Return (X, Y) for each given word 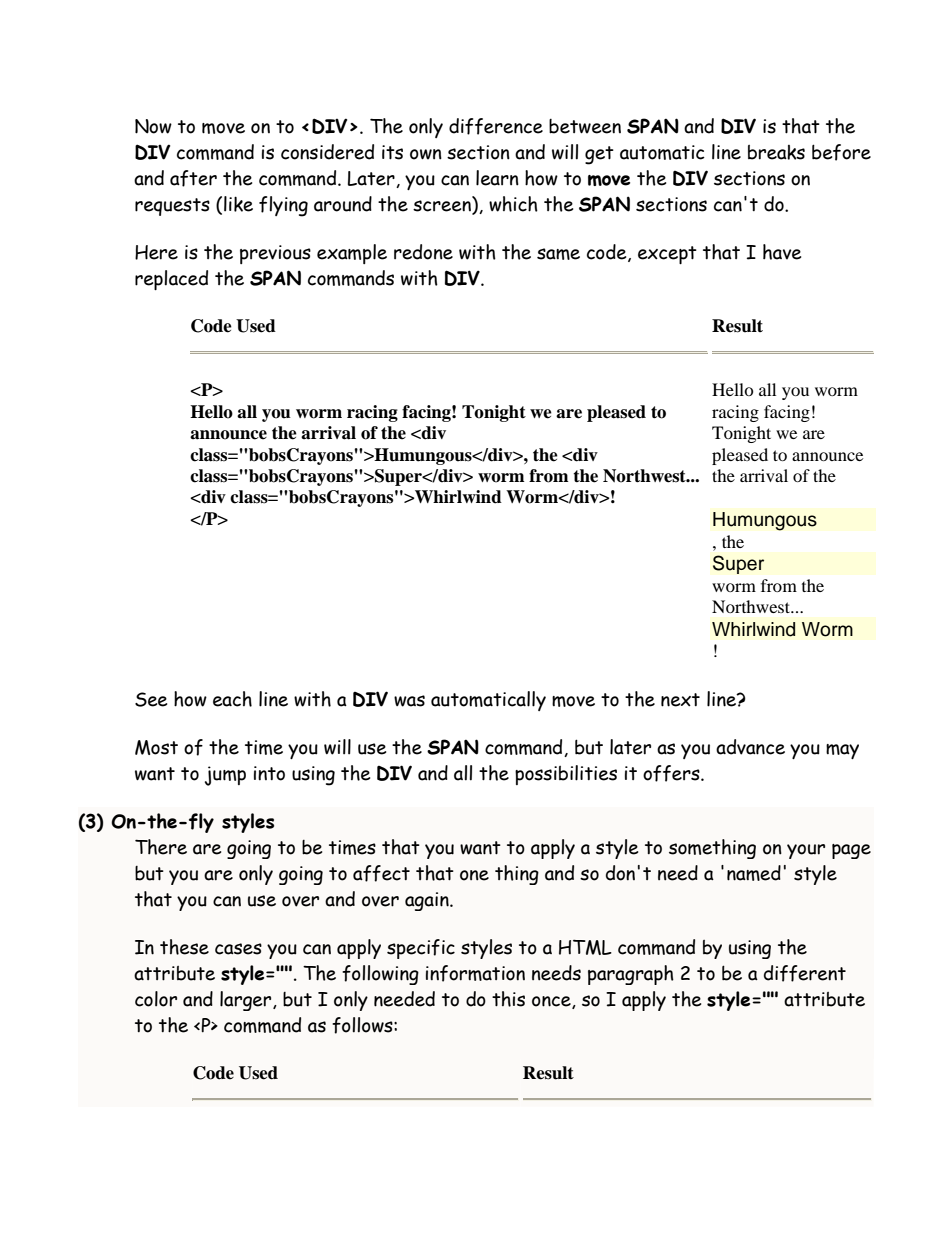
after (193, 178)
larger (247, 1001)
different (805, 973)
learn (497, 178)
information (475, 973)
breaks (776, 152)
